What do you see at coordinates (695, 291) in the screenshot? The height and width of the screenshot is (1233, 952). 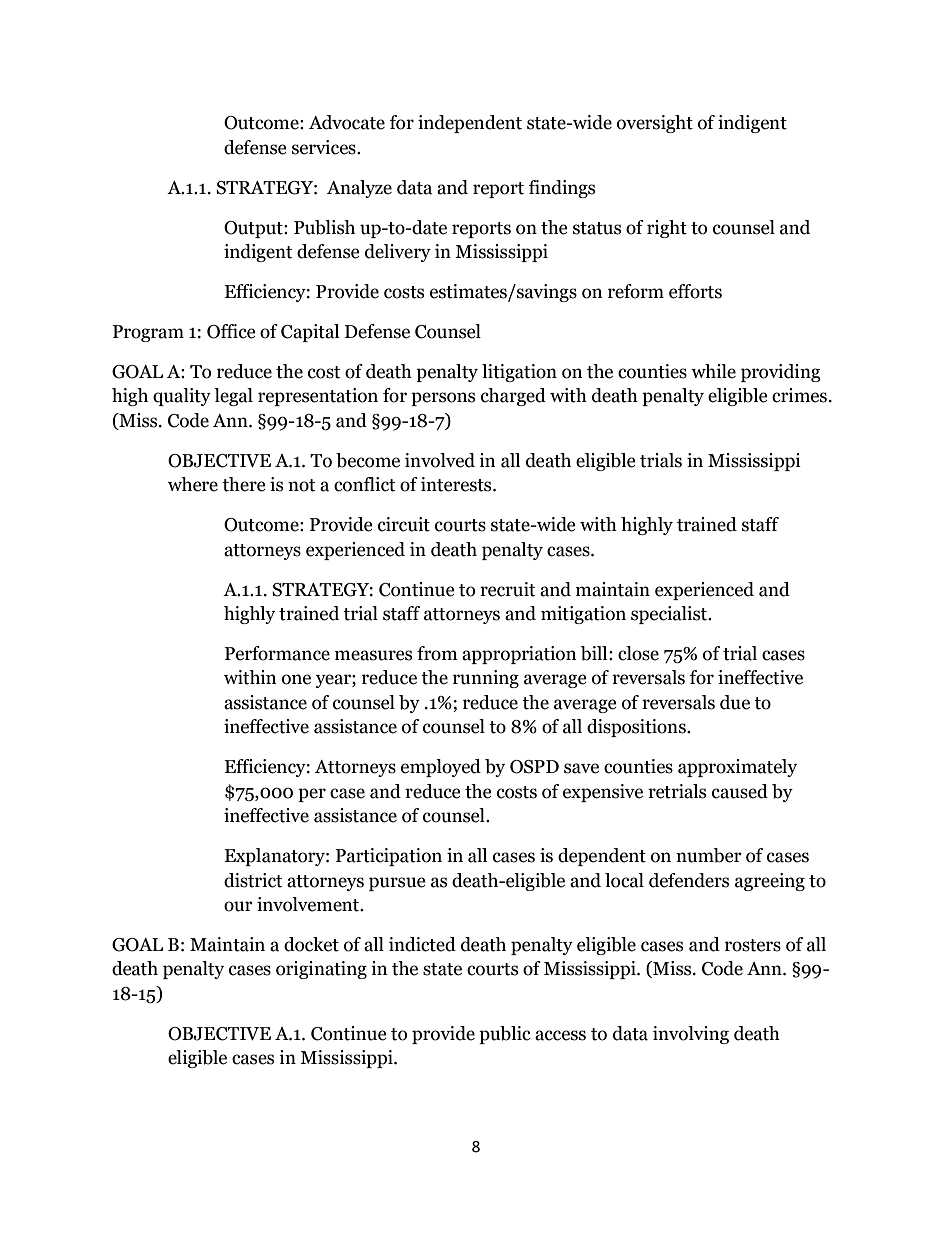 I see `efforts` at bounding box center [695, 291].
